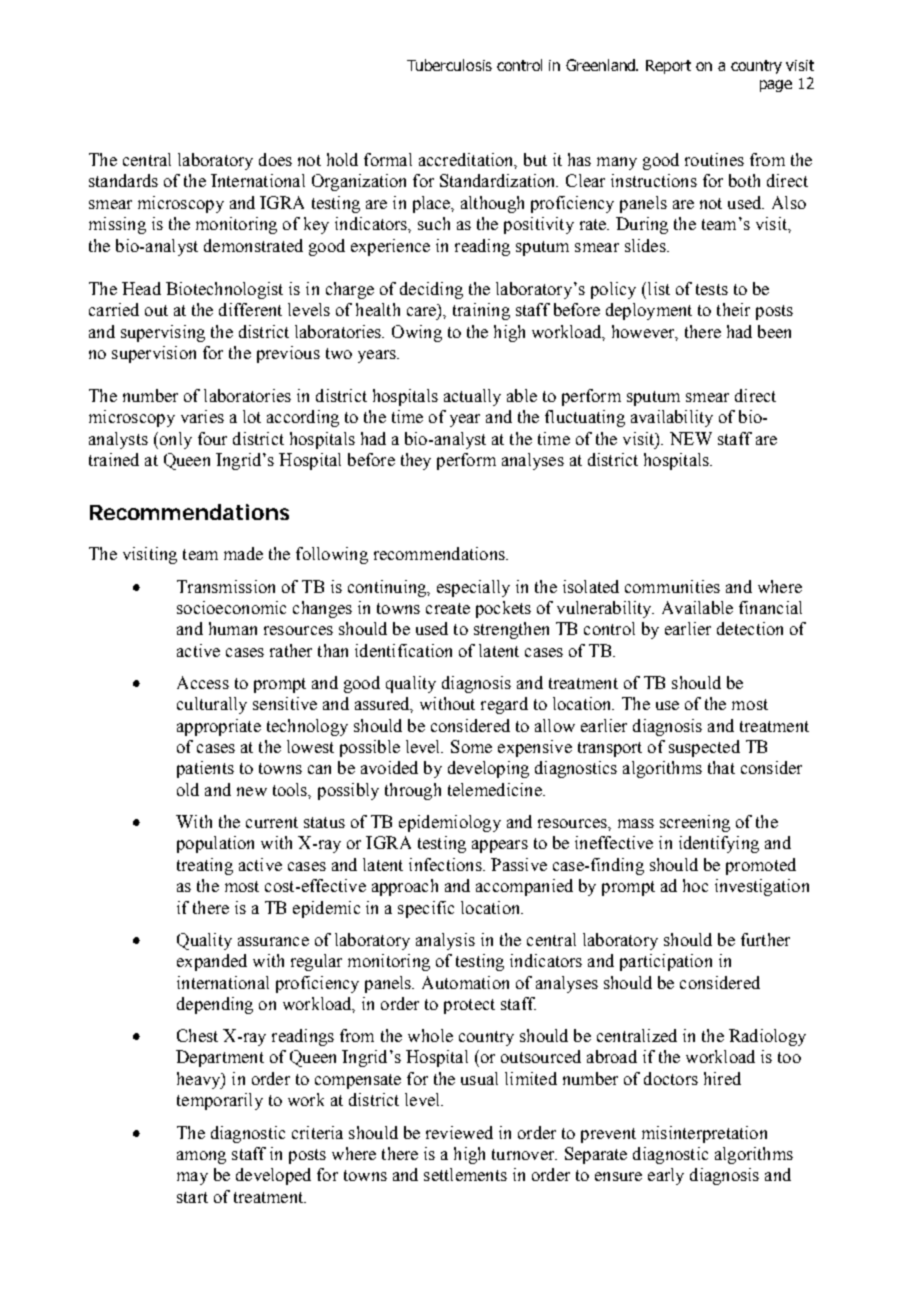  What do you see at coordinates (448, 608) in the image?
I see `create` at bounding box center [448, 608].
